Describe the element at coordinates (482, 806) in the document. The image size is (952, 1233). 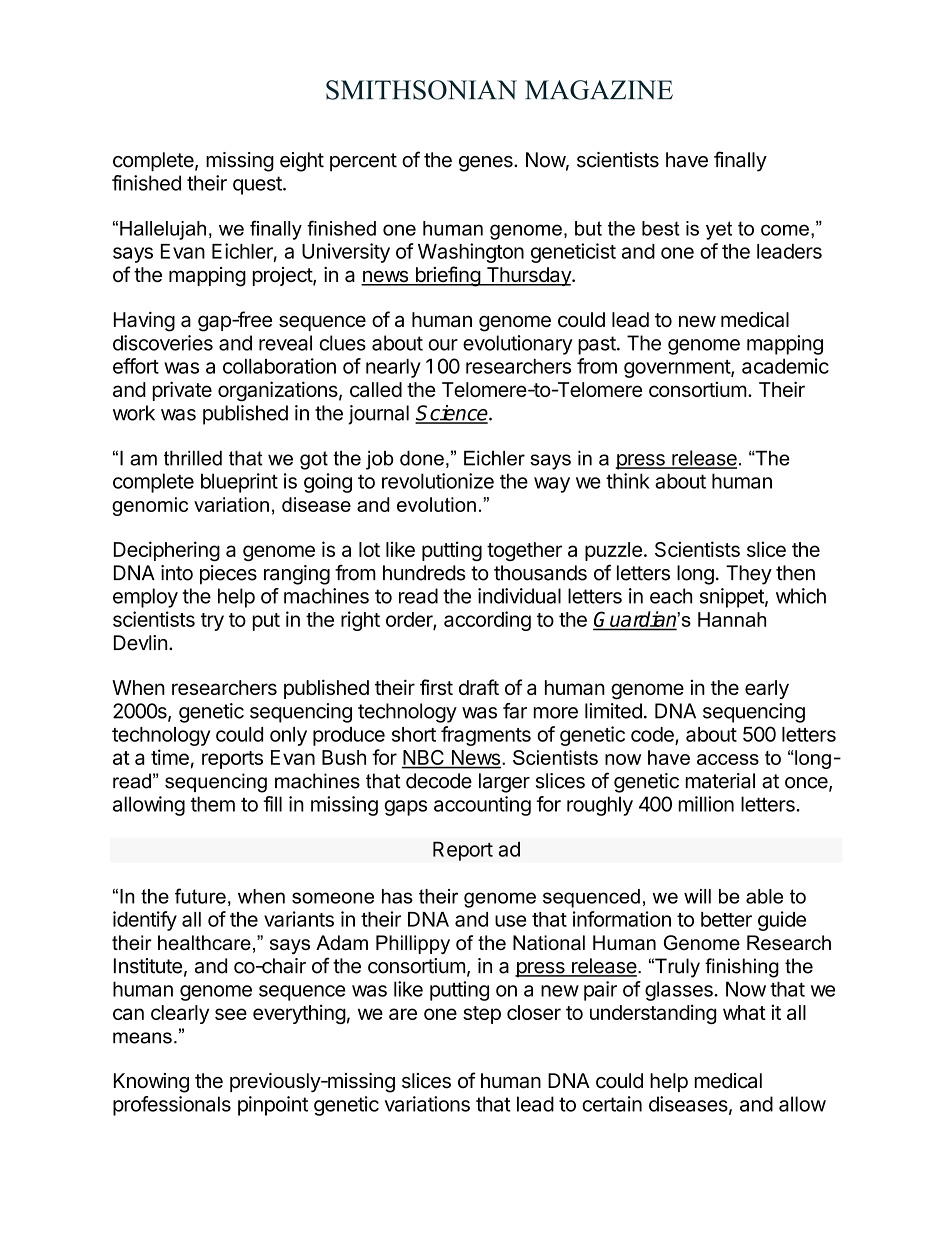
I see `accounting` at that location.
